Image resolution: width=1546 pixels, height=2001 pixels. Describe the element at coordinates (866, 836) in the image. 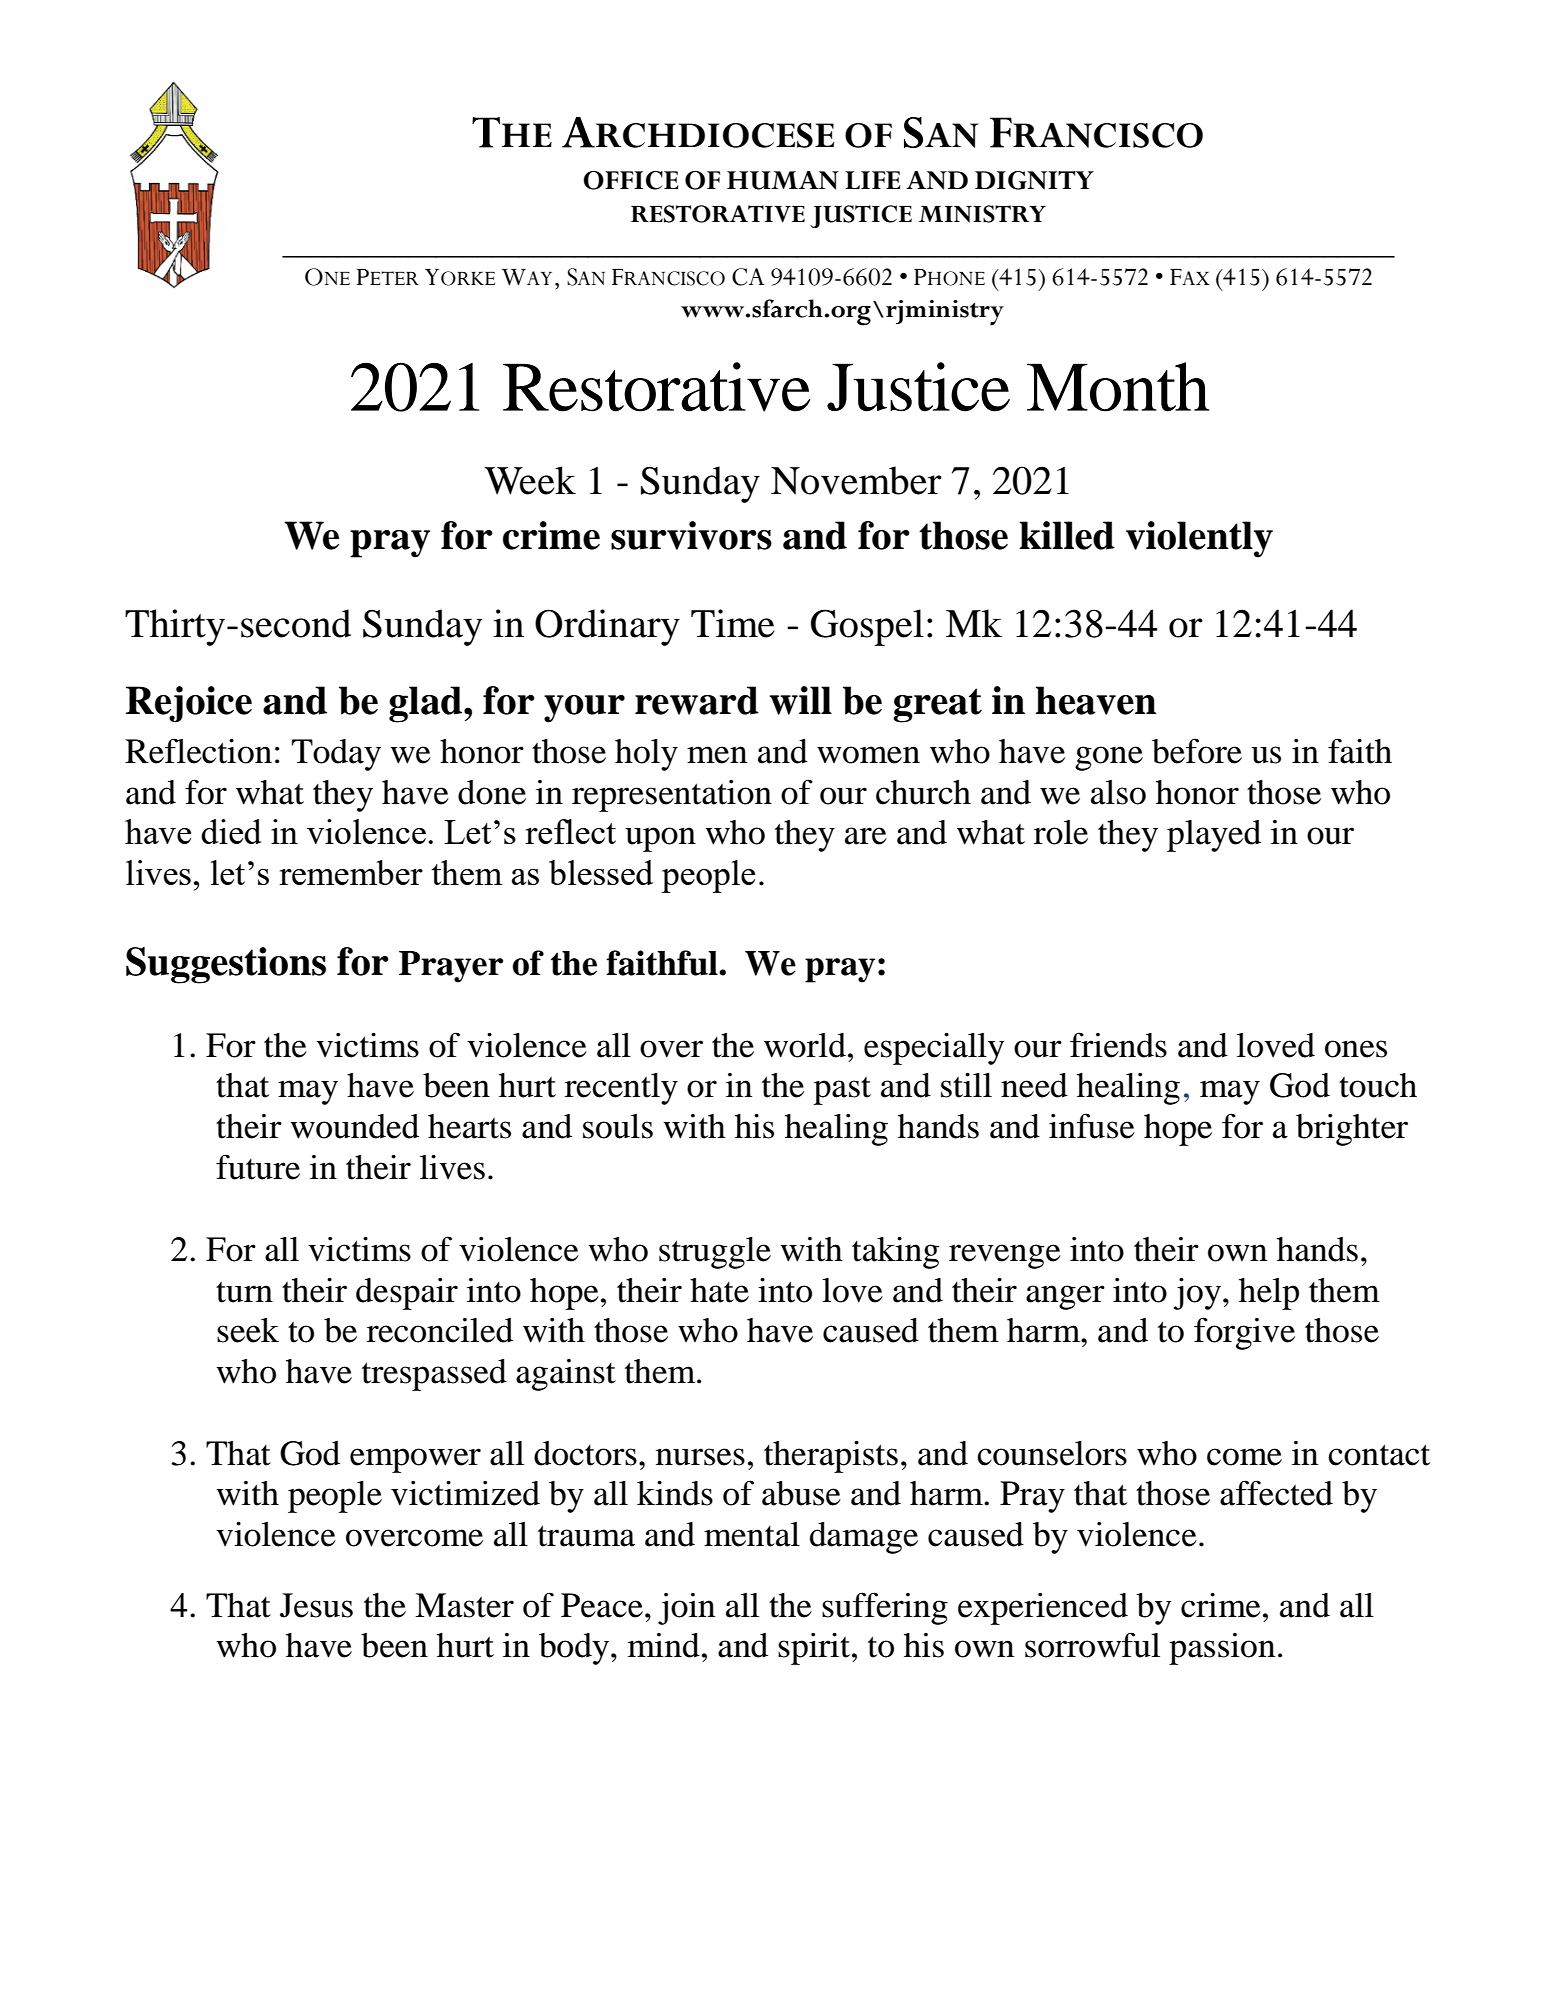

I see `are` at that location.
